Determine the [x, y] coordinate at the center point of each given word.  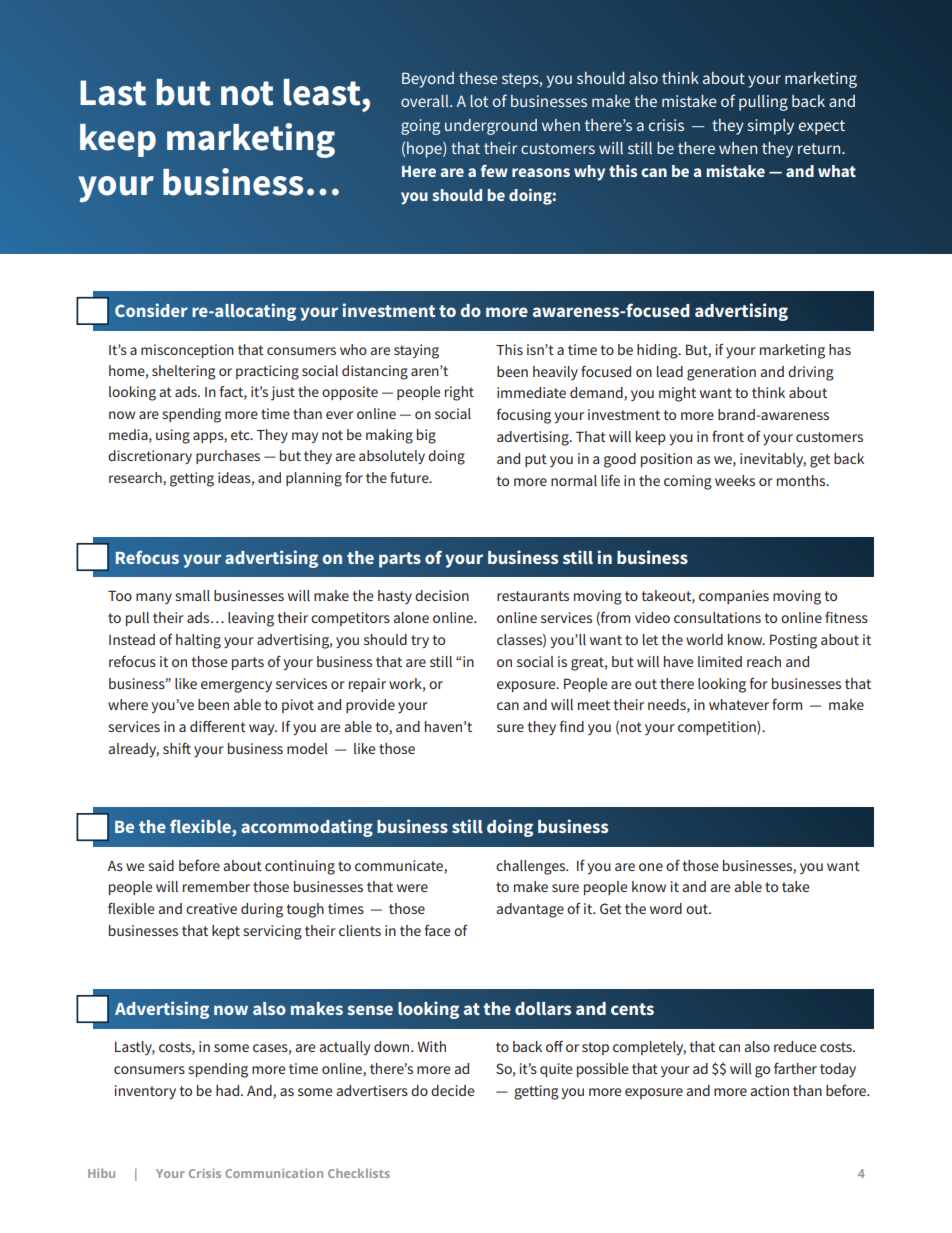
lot [479, 101]
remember [216, 886]
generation [721, 373]
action [769, 1090]
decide [452, 1090]
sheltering [183, 372]
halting [198, 641]
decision [442, 595]
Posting [793, 641]
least [323, 92]
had [229, 1090]
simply [771, 127]
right [459, 393]
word [666, 908]
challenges [532, 867]
